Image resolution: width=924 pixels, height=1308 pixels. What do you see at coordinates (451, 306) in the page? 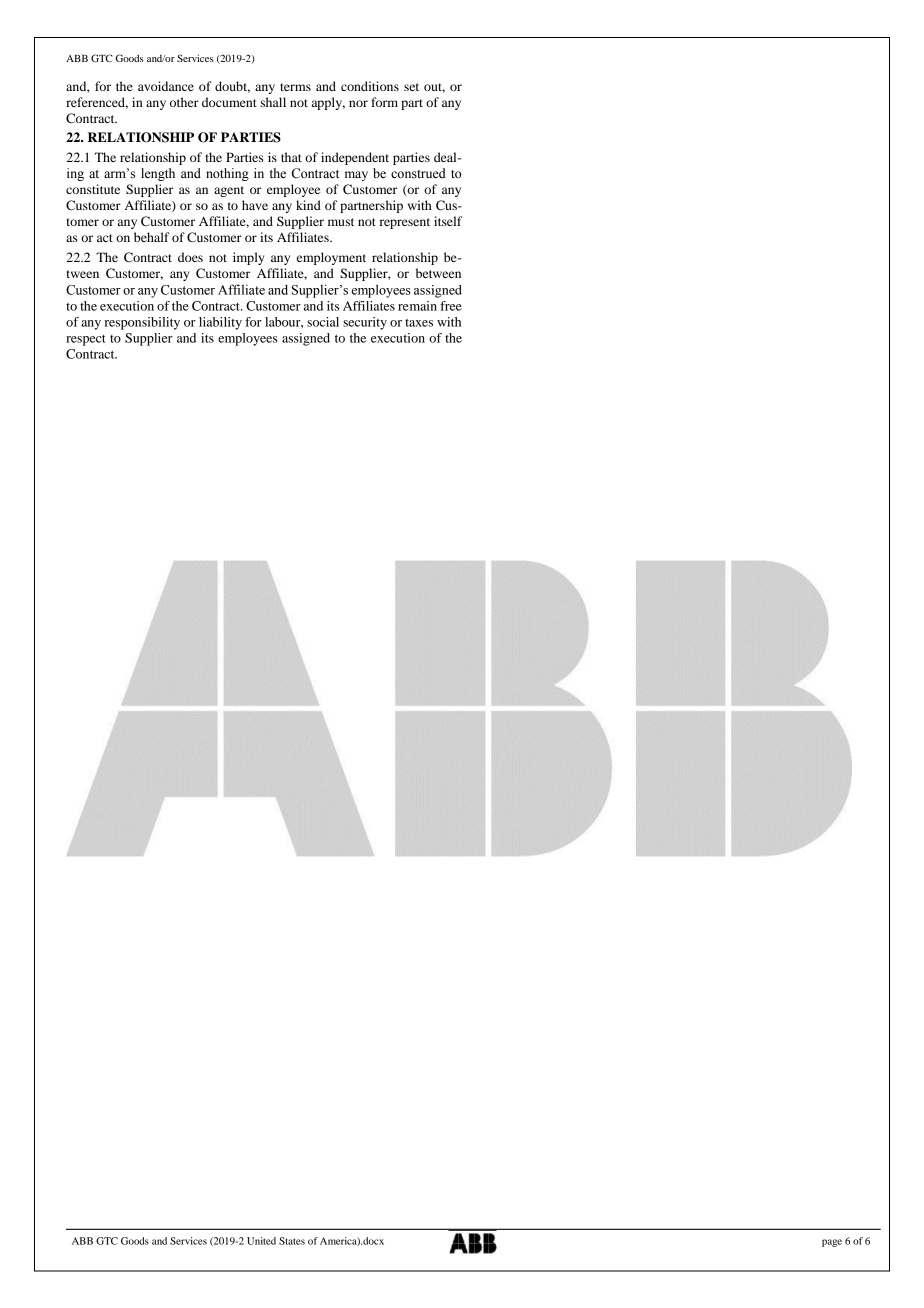
I see `free` at bounding box center [451, 306].
